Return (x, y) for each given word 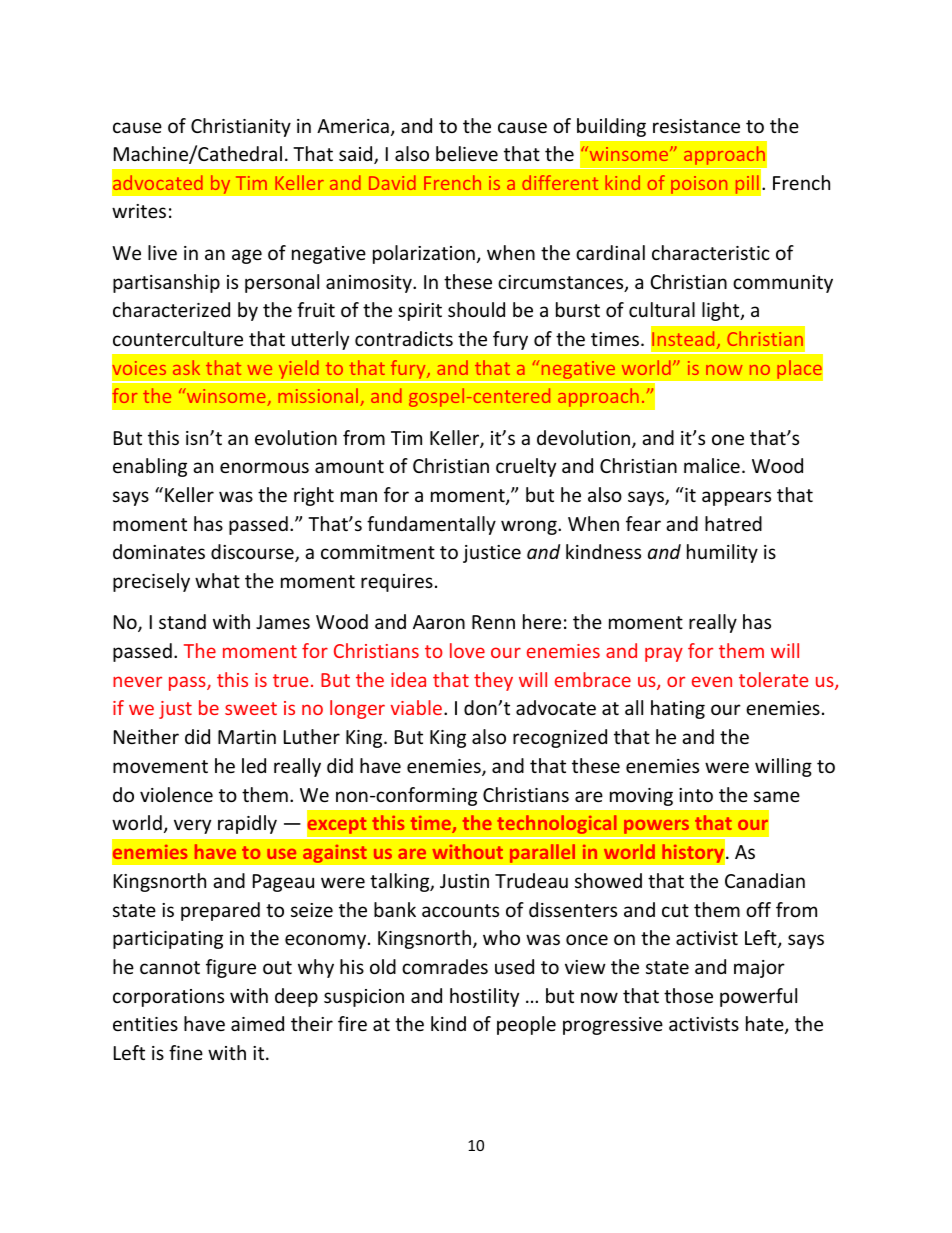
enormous (264, 467)
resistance (696, 126)
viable (416, 707)
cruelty (526, 467)
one (728, 439)
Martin (247, 737)
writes (139, 211)
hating (678, 709)
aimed (257, 1023)
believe (467, 153)
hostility (484, 997)
